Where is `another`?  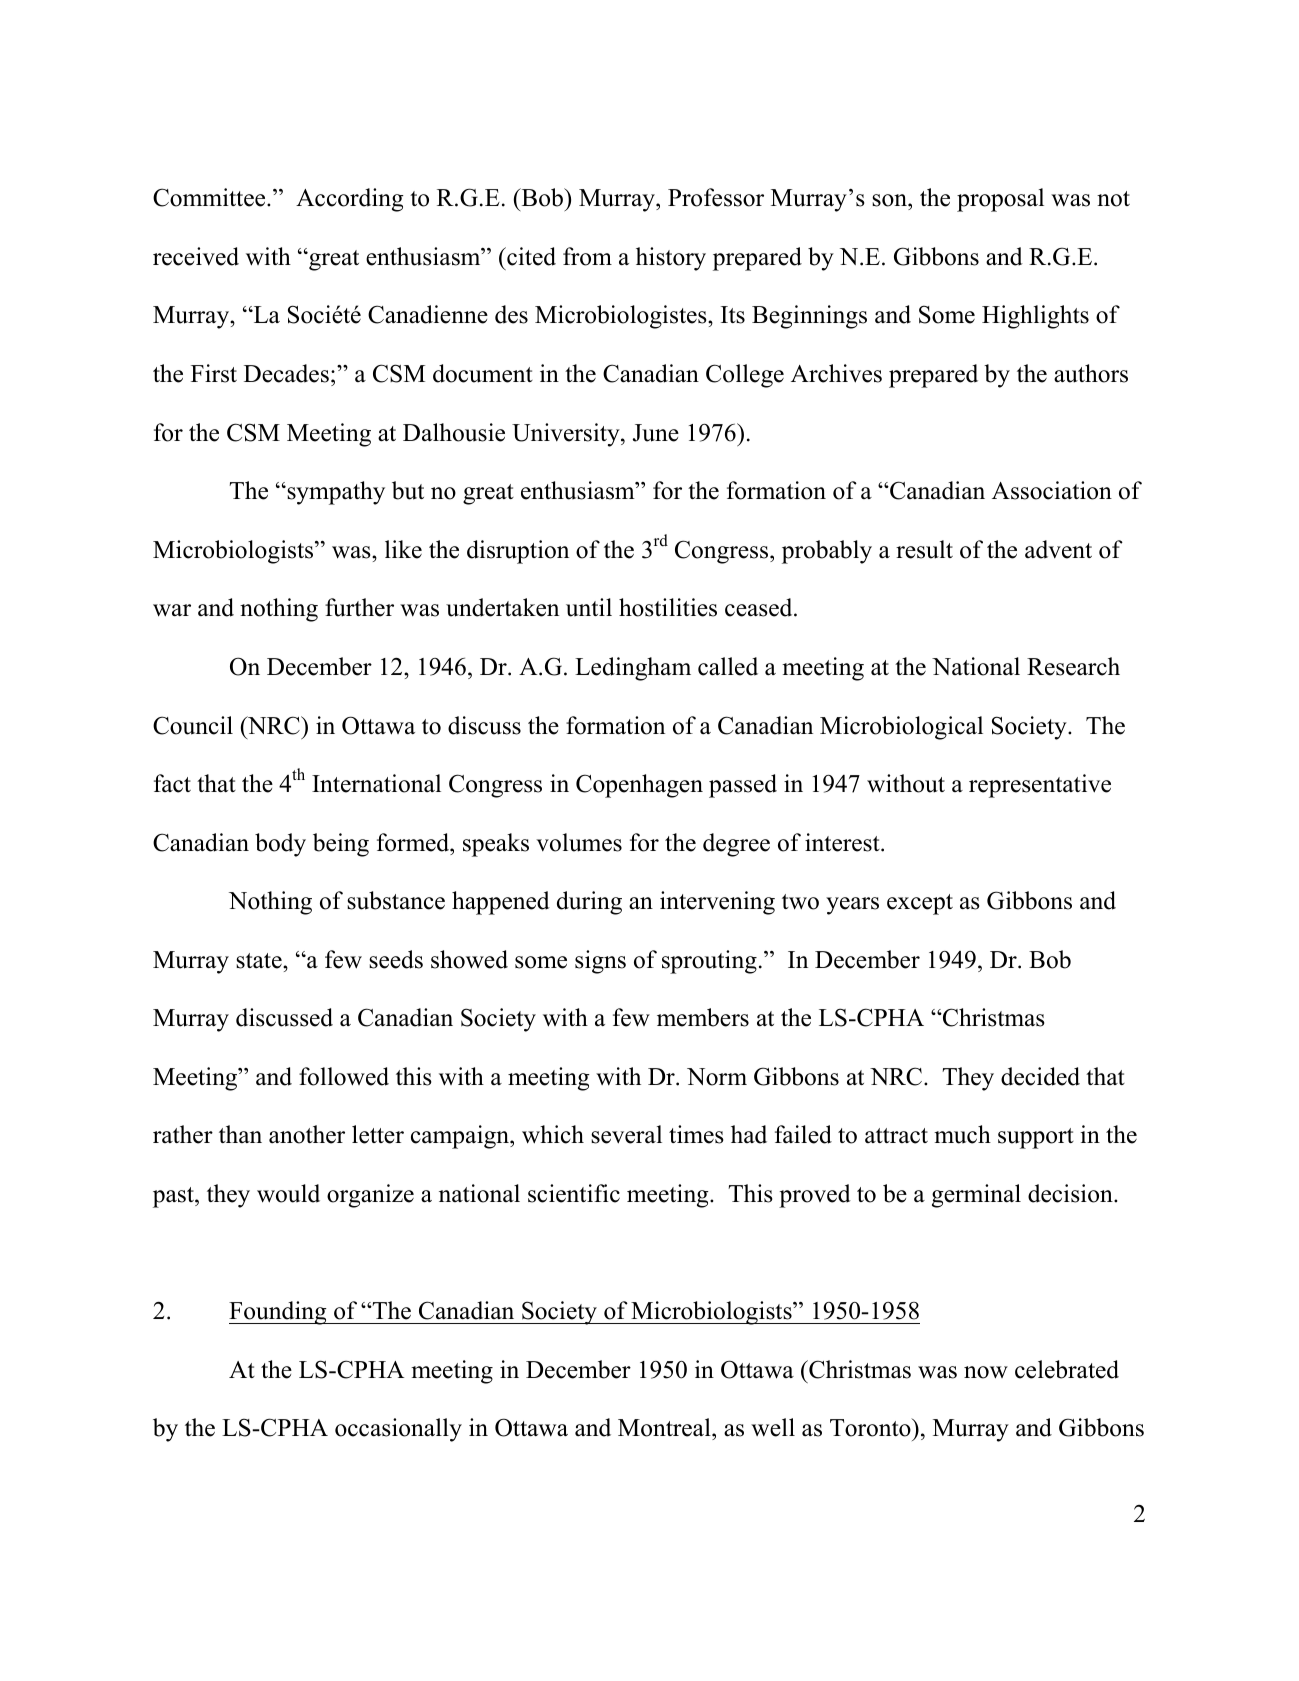 another is located at coordinates (307, 1134).
